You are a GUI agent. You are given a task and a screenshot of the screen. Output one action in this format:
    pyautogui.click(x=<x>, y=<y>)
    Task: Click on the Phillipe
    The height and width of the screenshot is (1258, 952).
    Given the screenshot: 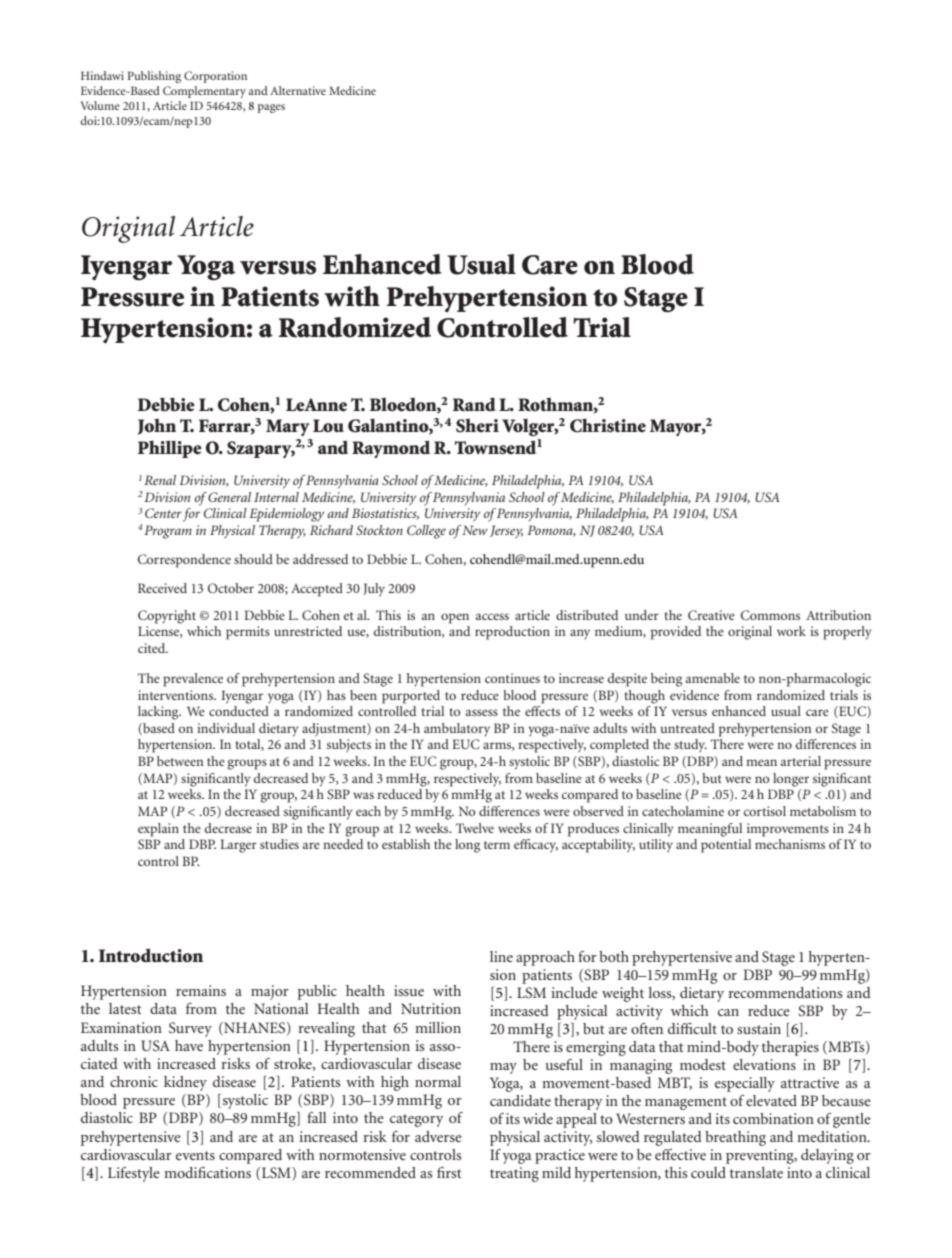 What is the action you would take?
    pyautogui.click(x=170, y=449)
